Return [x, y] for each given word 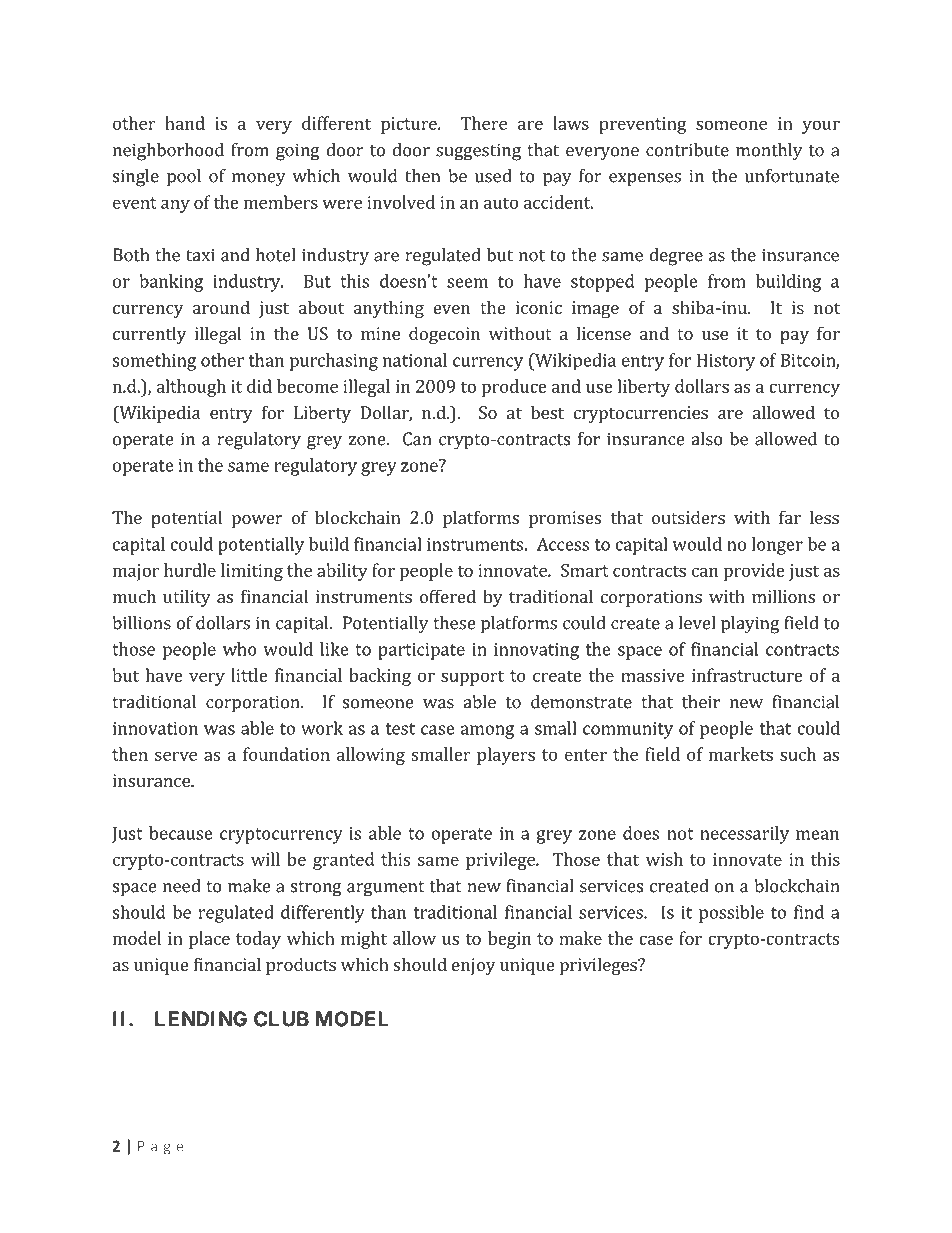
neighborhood [168, 152]
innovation [155, 728]
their [701, 702]
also [707, 439]
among [487, 732]
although [191, 388]
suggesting [478, 152]
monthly [769, 152]
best [547, 412]
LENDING [201, 1019]
